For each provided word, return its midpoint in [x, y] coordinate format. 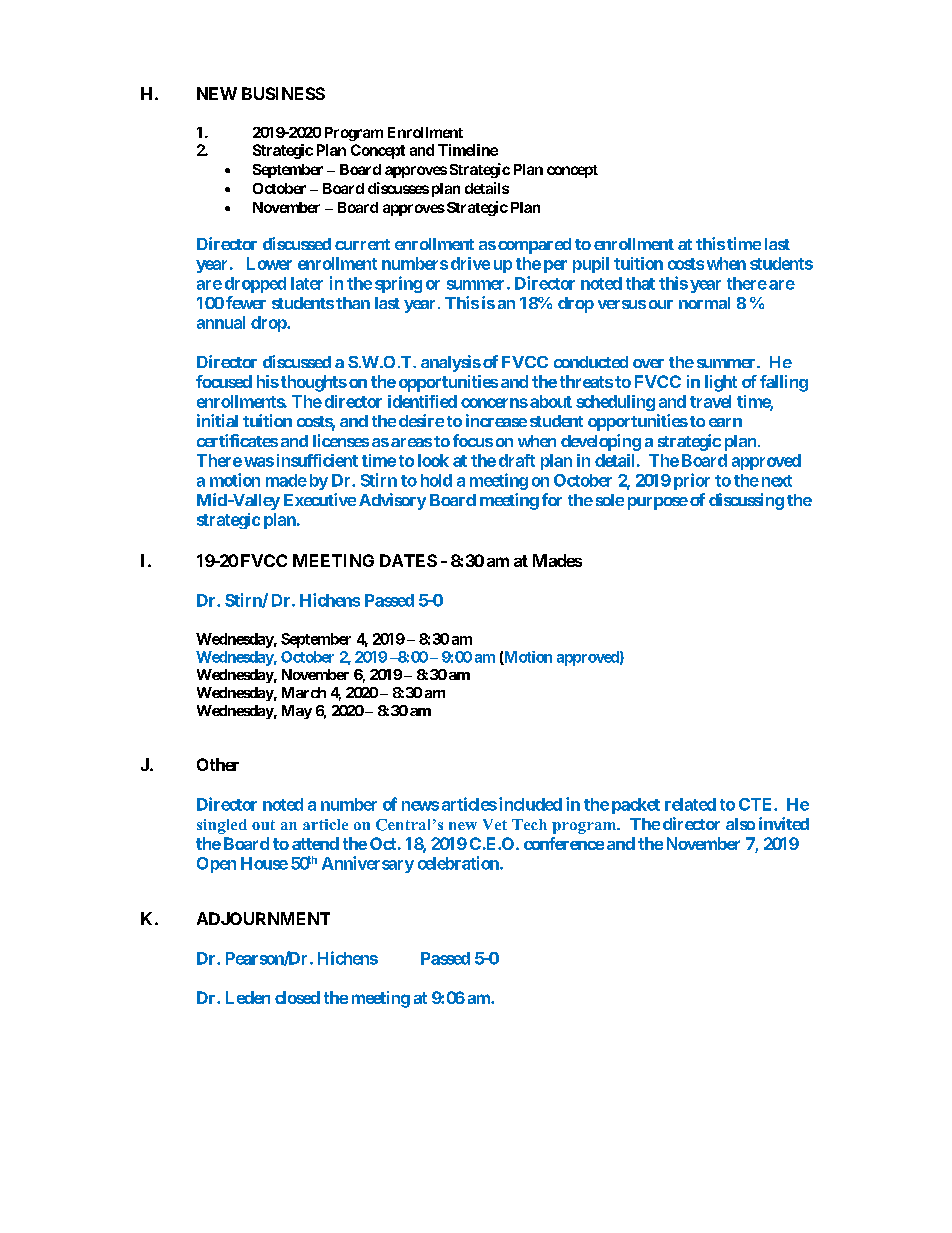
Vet [495, 824]
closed [297, 997]
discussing [746, 501]
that [640, 283]
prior [692, 481]
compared [534, 246]
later [307, 283]
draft [517, 460]
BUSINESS [283, 93]
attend [315, 843]
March [304, 692]
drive [470, 263]
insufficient [317, 460]
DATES [408, 560]
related [690, 804]
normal [704, 303]
